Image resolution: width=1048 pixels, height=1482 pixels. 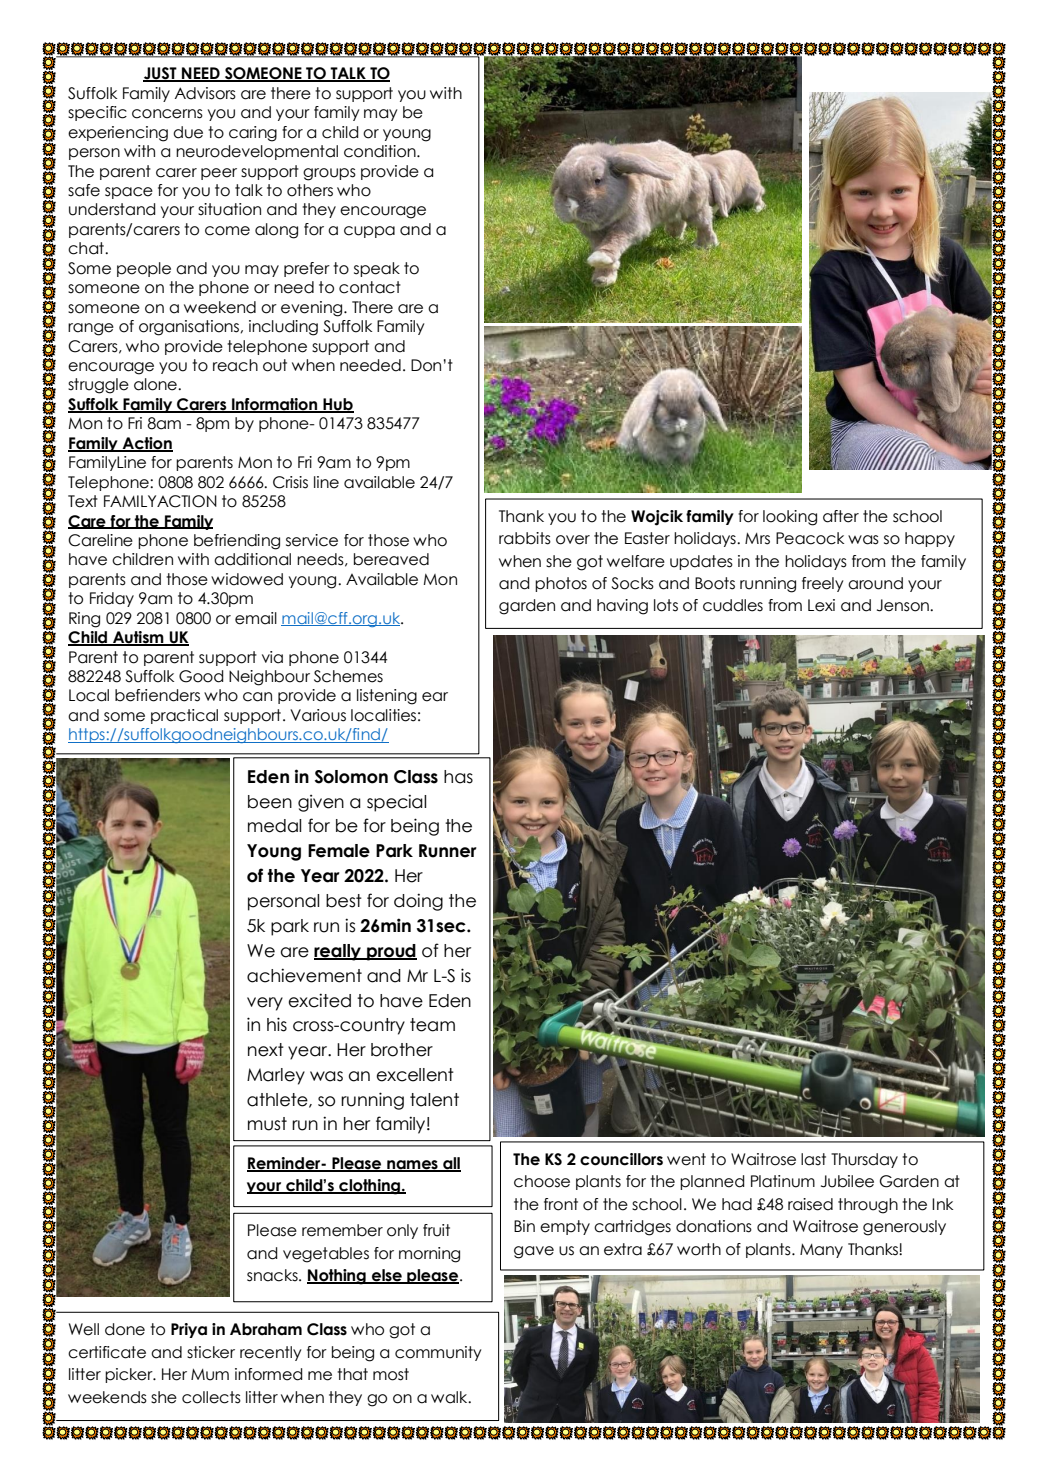 I want to click on cuppa, so click(x=369, y=232).
